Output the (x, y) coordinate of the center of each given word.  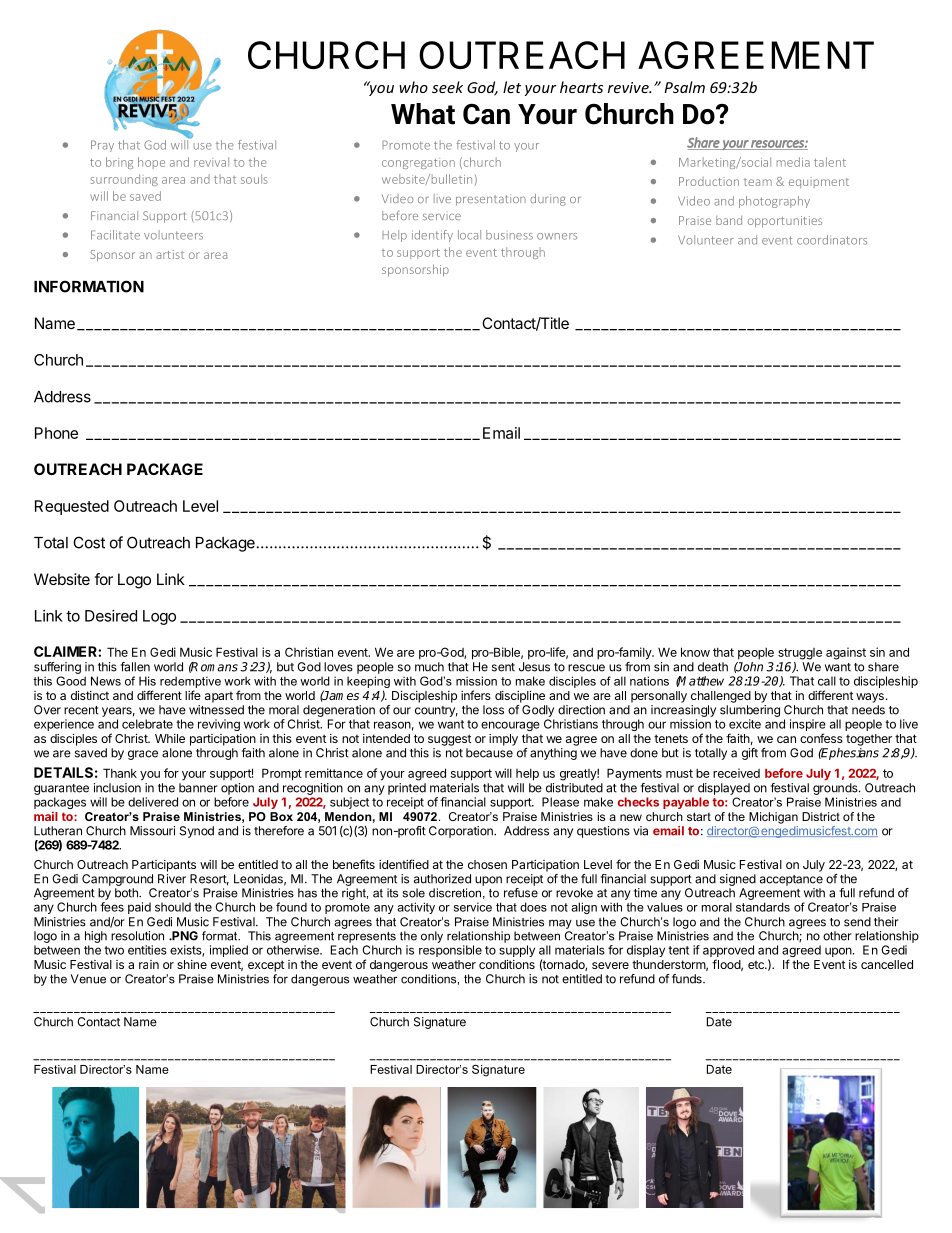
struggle (800, 654)
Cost (89, 542)
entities (147, 950)
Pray (102, 146)
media (793, 162)
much (429, 667)
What (423, 114)
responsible (450, 951)
